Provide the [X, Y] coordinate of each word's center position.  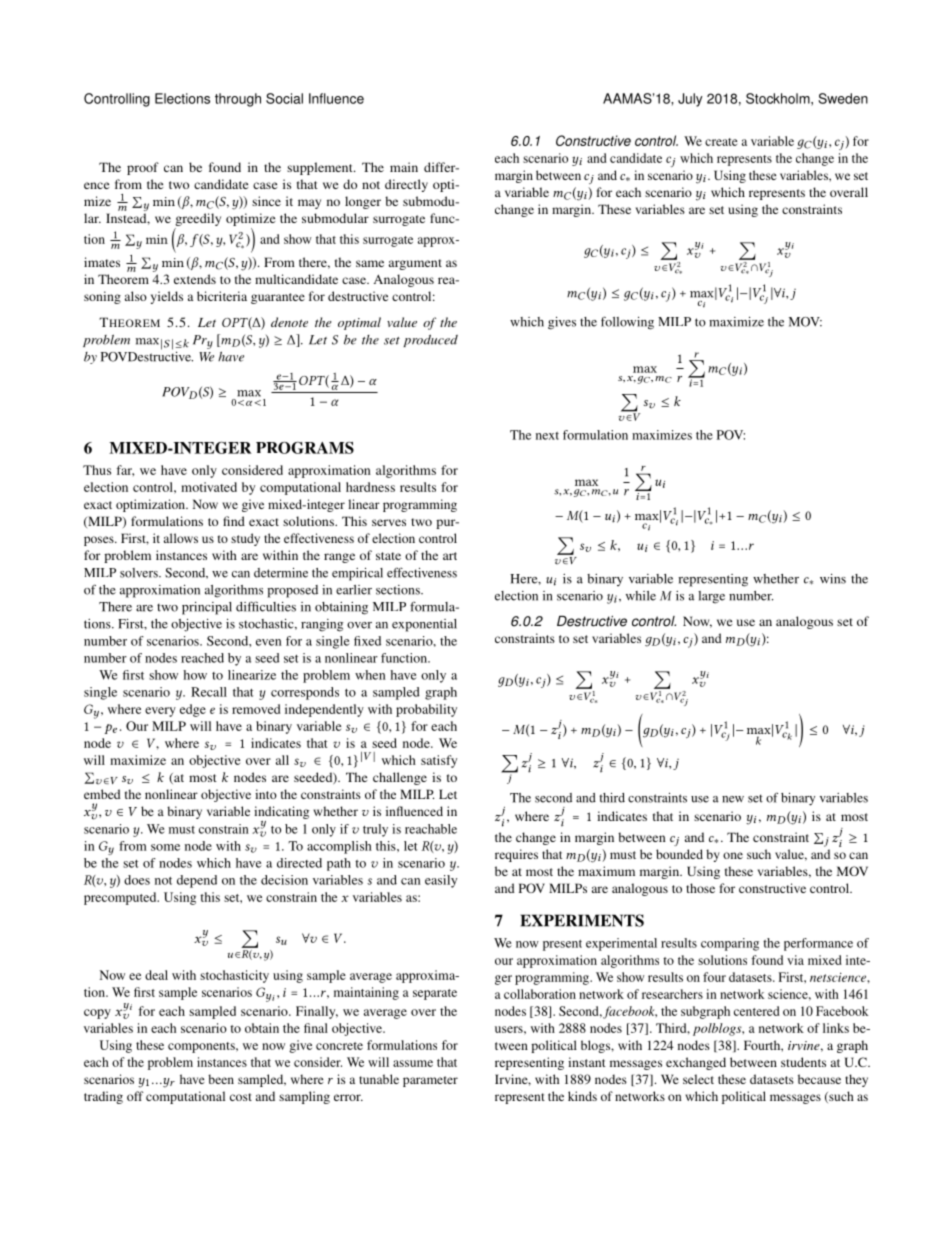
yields [167, 297]
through [238, 100]
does [137, 880]
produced [430, 340]
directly [406, 185]
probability [426, 710]
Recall [209, 692]
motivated [209, 487]
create [721, 142]
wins [833, 579]
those [700, 888]
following [627, 323]
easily [441, 881]
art [450, 556]
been [221, 1079]
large [711, 597]
